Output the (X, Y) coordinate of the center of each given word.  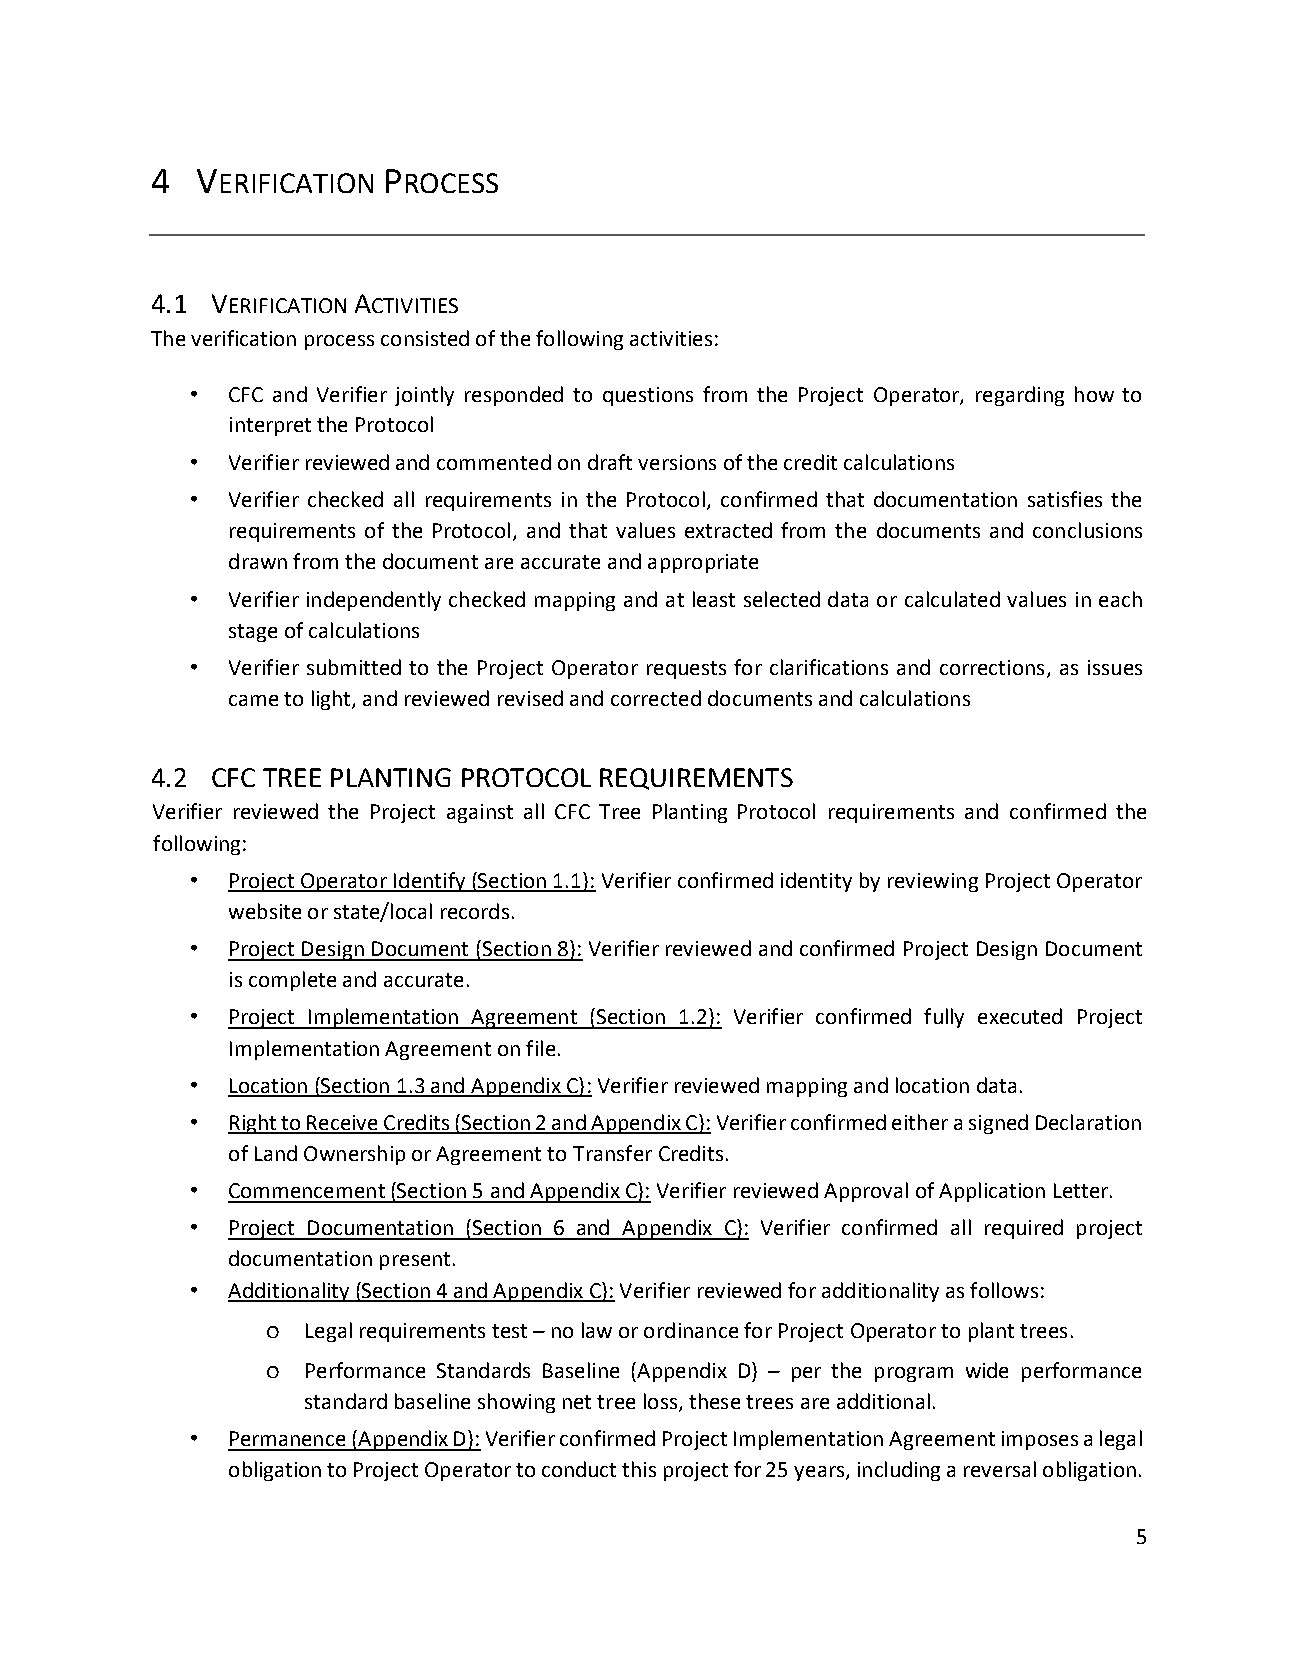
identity (816, 882)
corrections (992, 667)
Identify (430, 882)
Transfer (612, 1153)
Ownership (354, 1155)
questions (648, 396)
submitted (354, 667)
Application (992, 1192)
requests (686, 670)
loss (662, 1402)
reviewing (933, 882)
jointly (424, 396)
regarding (1020, 396)
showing (516, 1403)
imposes (1040, 1440)
